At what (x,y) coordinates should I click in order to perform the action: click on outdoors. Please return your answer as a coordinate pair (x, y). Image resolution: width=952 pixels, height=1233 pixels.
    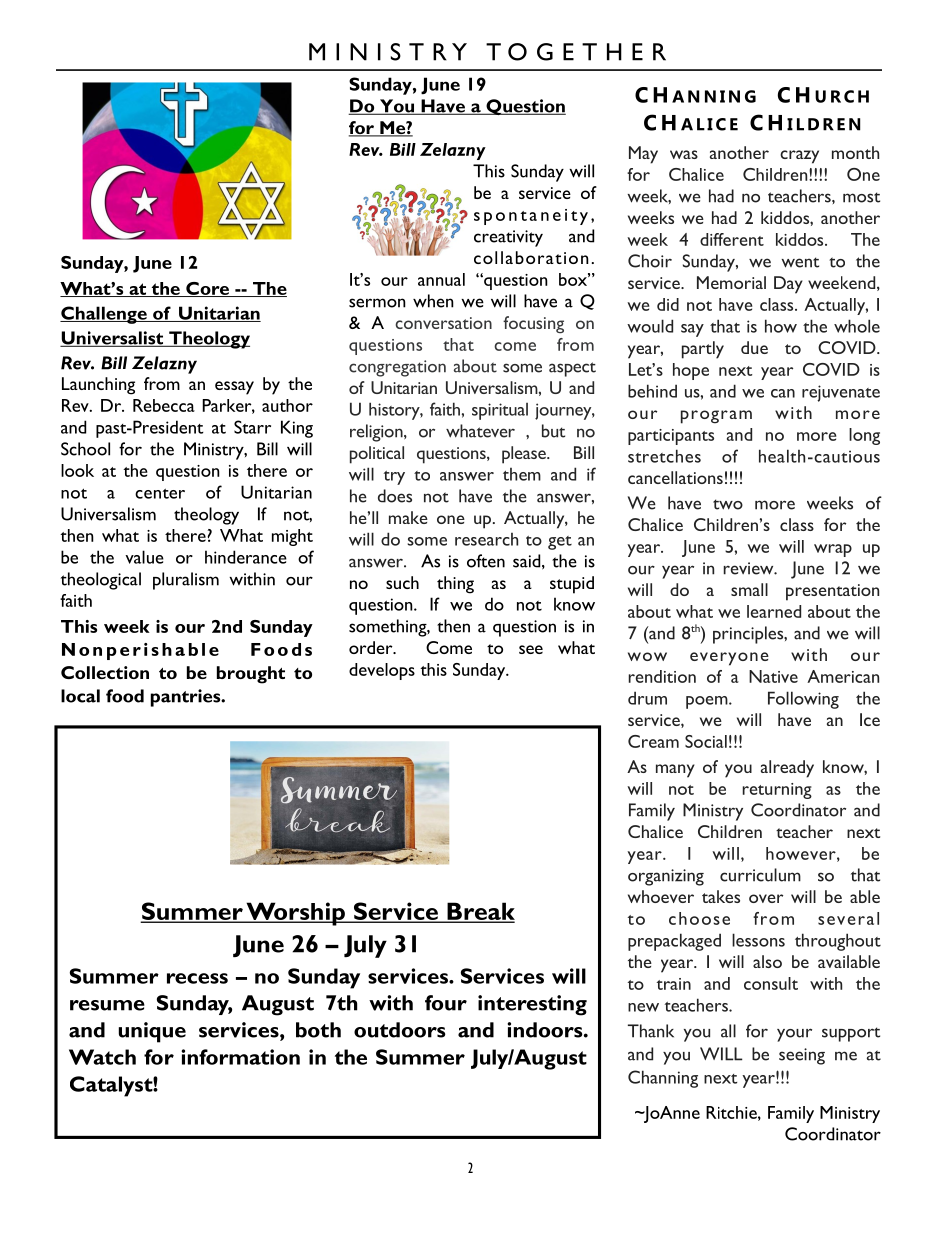
    Looking at the image, I should click on (400, 1030).
